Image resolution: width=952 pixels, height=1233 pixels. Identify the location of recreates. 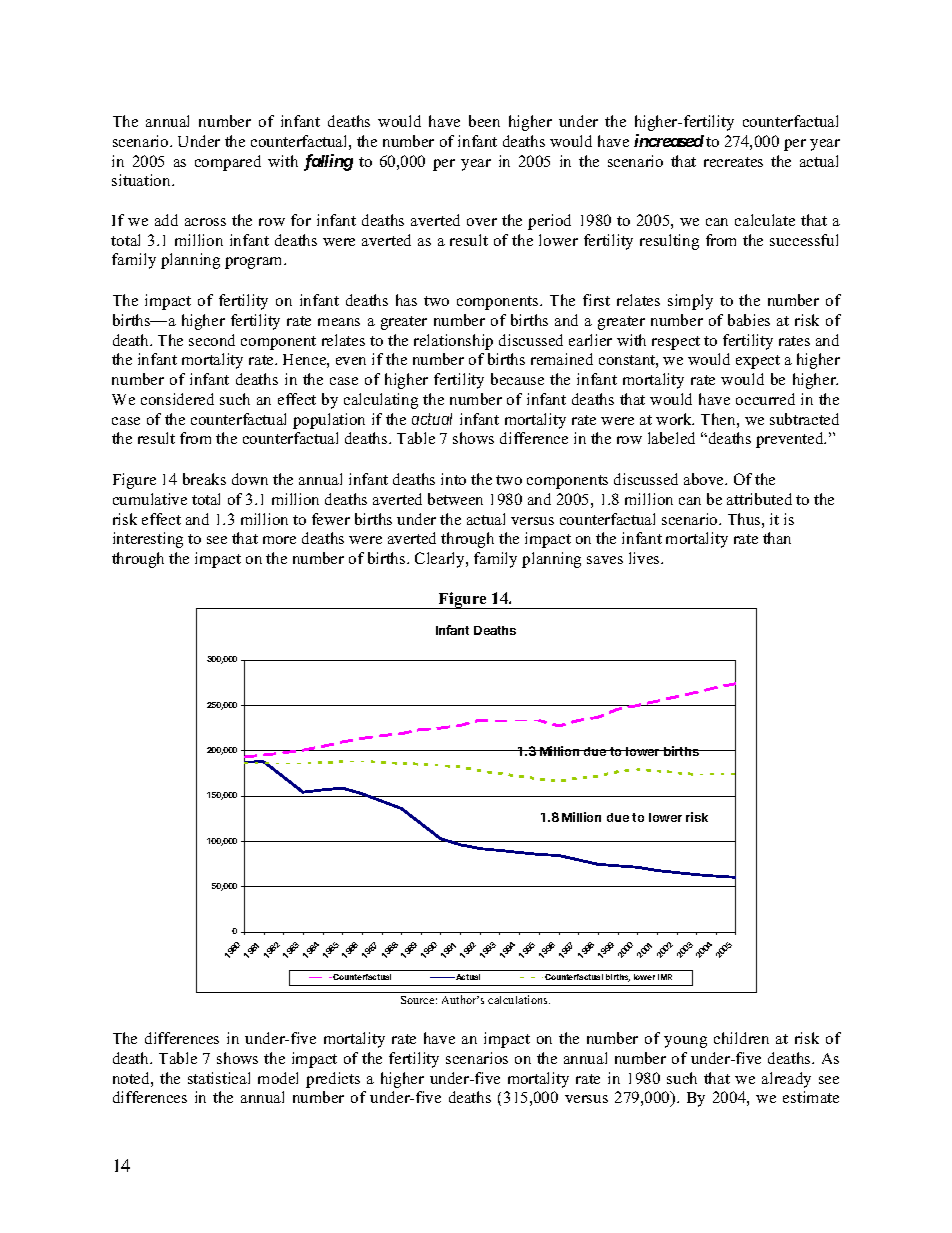
(733, 162).
